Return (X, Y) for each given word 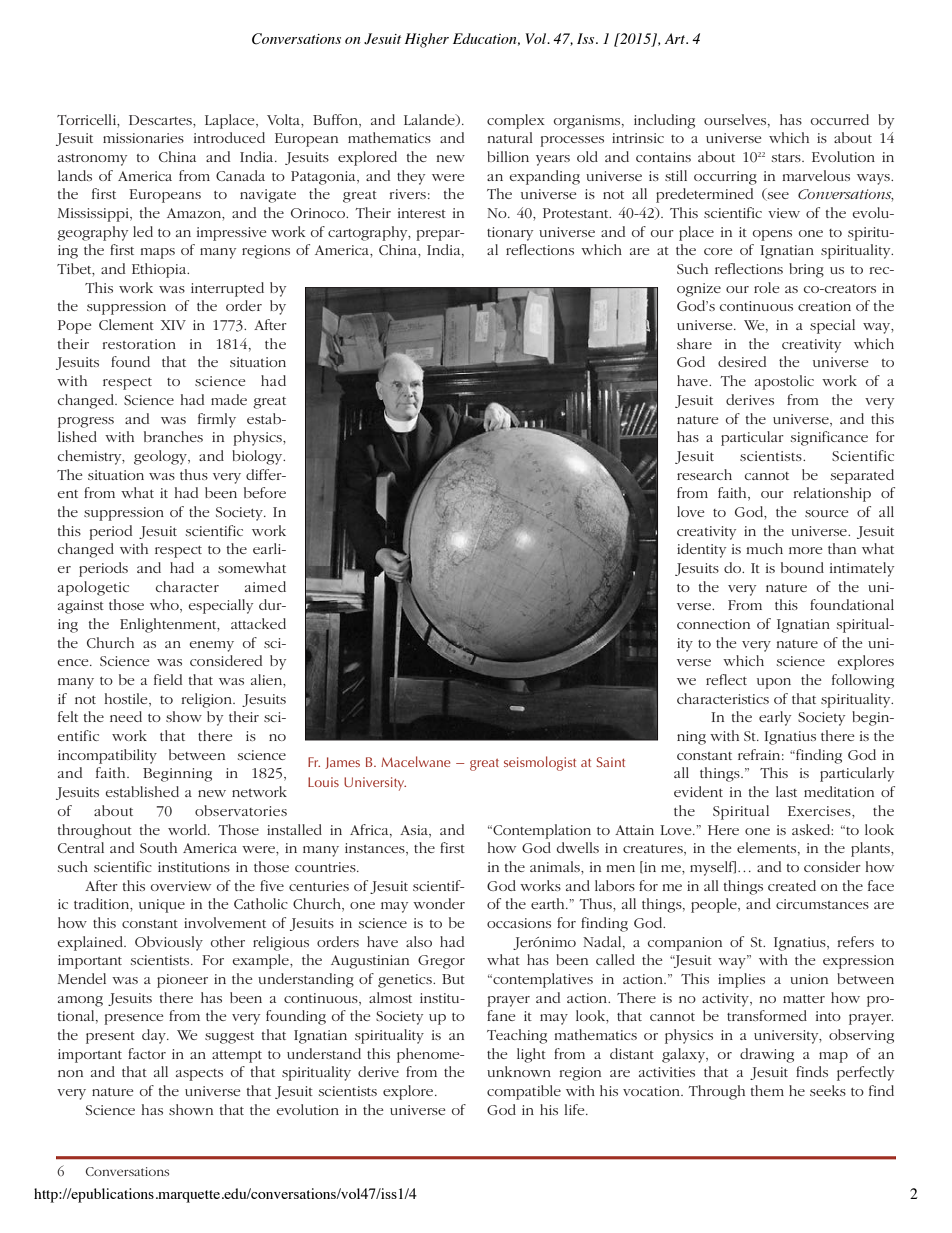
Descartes (161, 120)
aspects (199, 1075)
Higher (427, 40)
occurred (840, 119)
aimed (265, 586)
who (165, 606)
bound (802, 567)
